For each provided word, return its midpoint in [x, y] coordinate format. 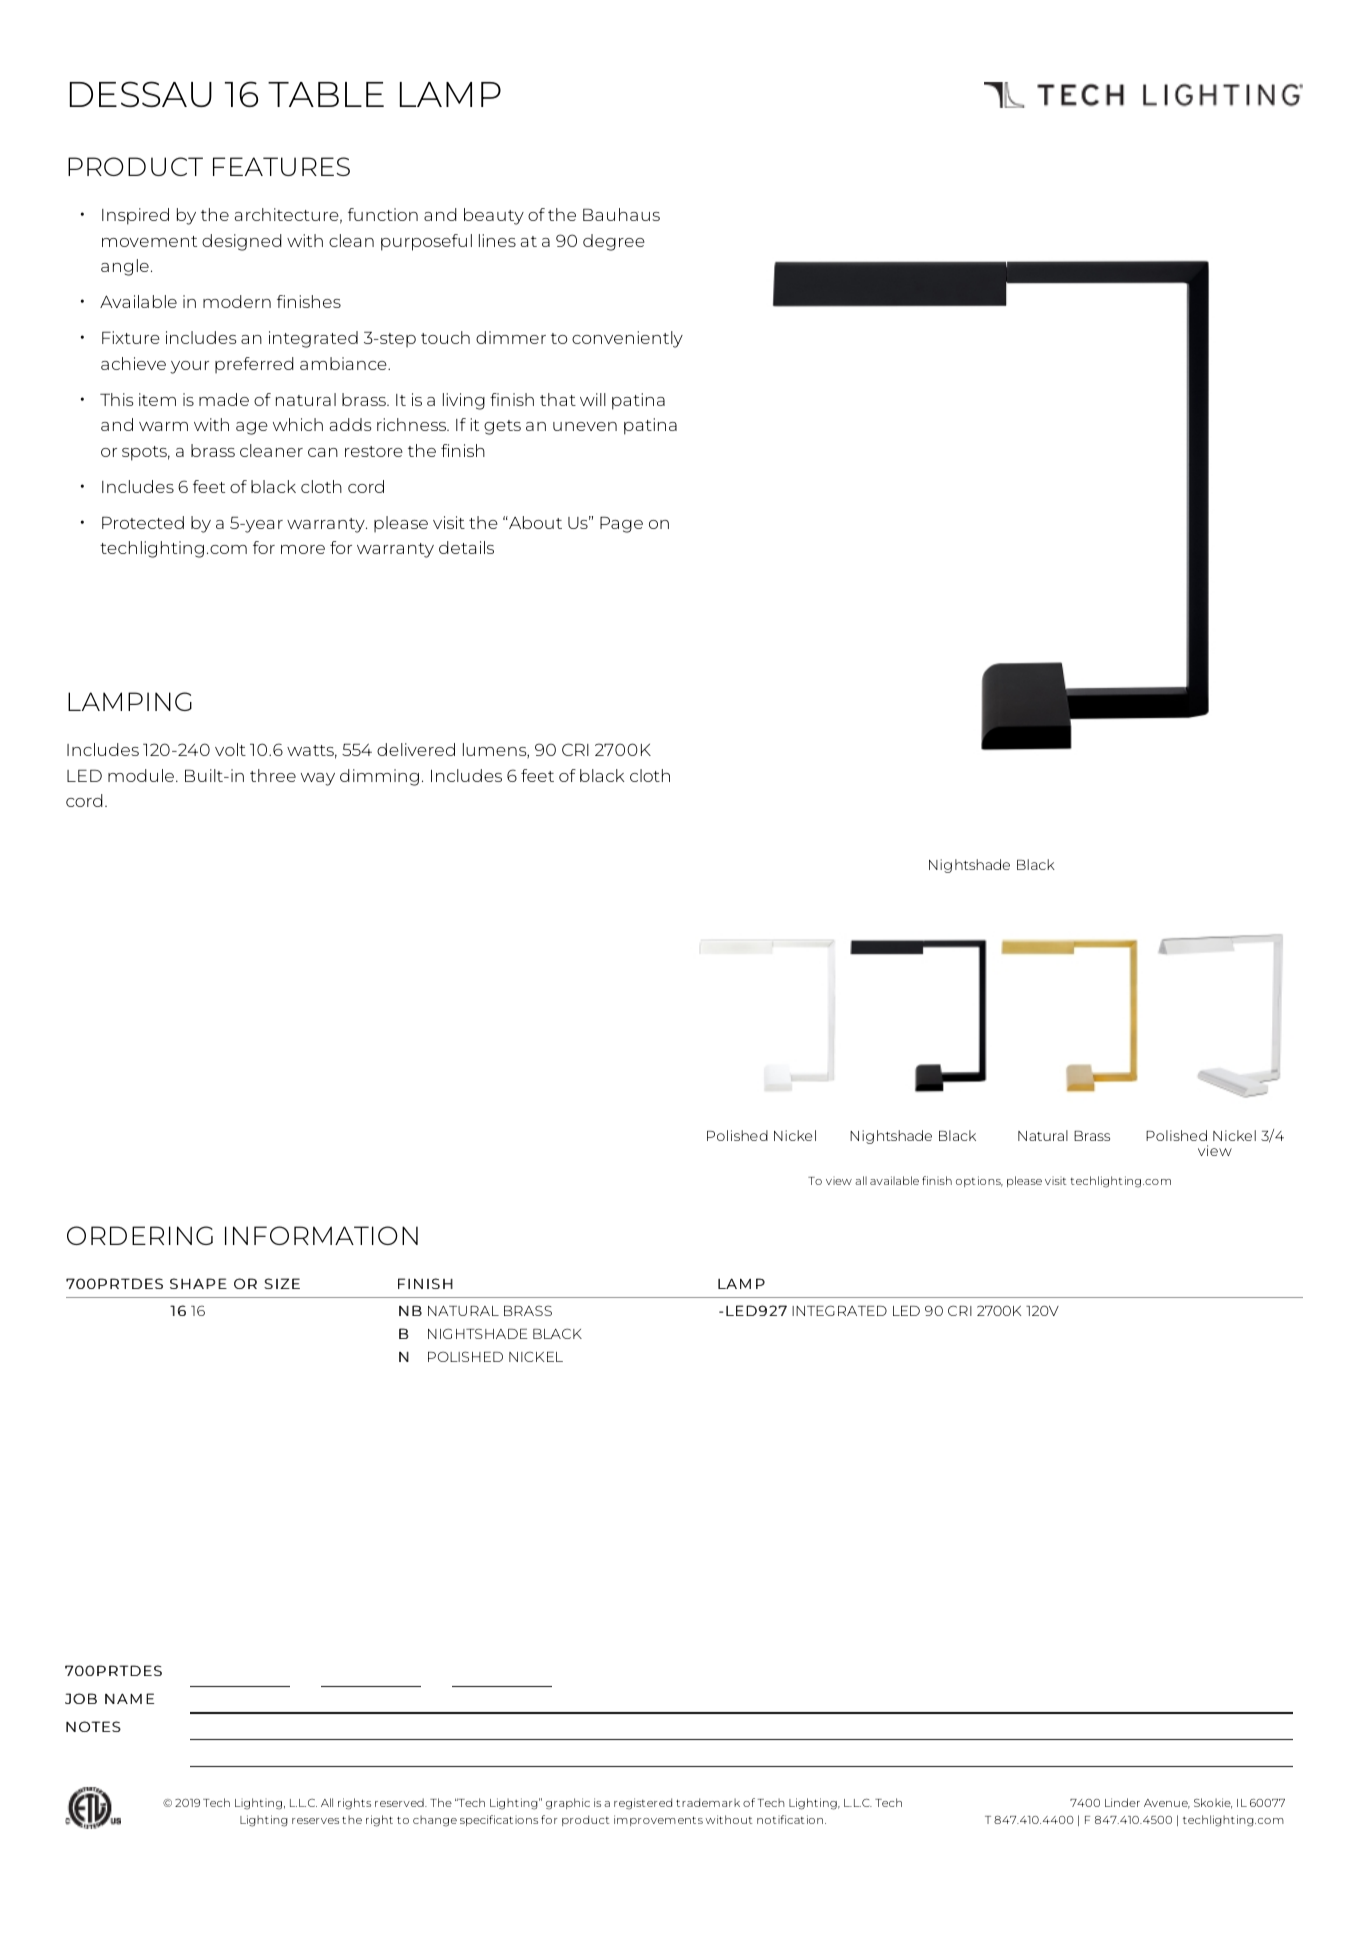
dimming [379, 777]
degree [614, 242]
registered [643, 1804]
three [273, 775]
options [979, 1181]
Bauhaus [621, 214]
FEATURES [281, 166]
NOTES [93, 1726]
